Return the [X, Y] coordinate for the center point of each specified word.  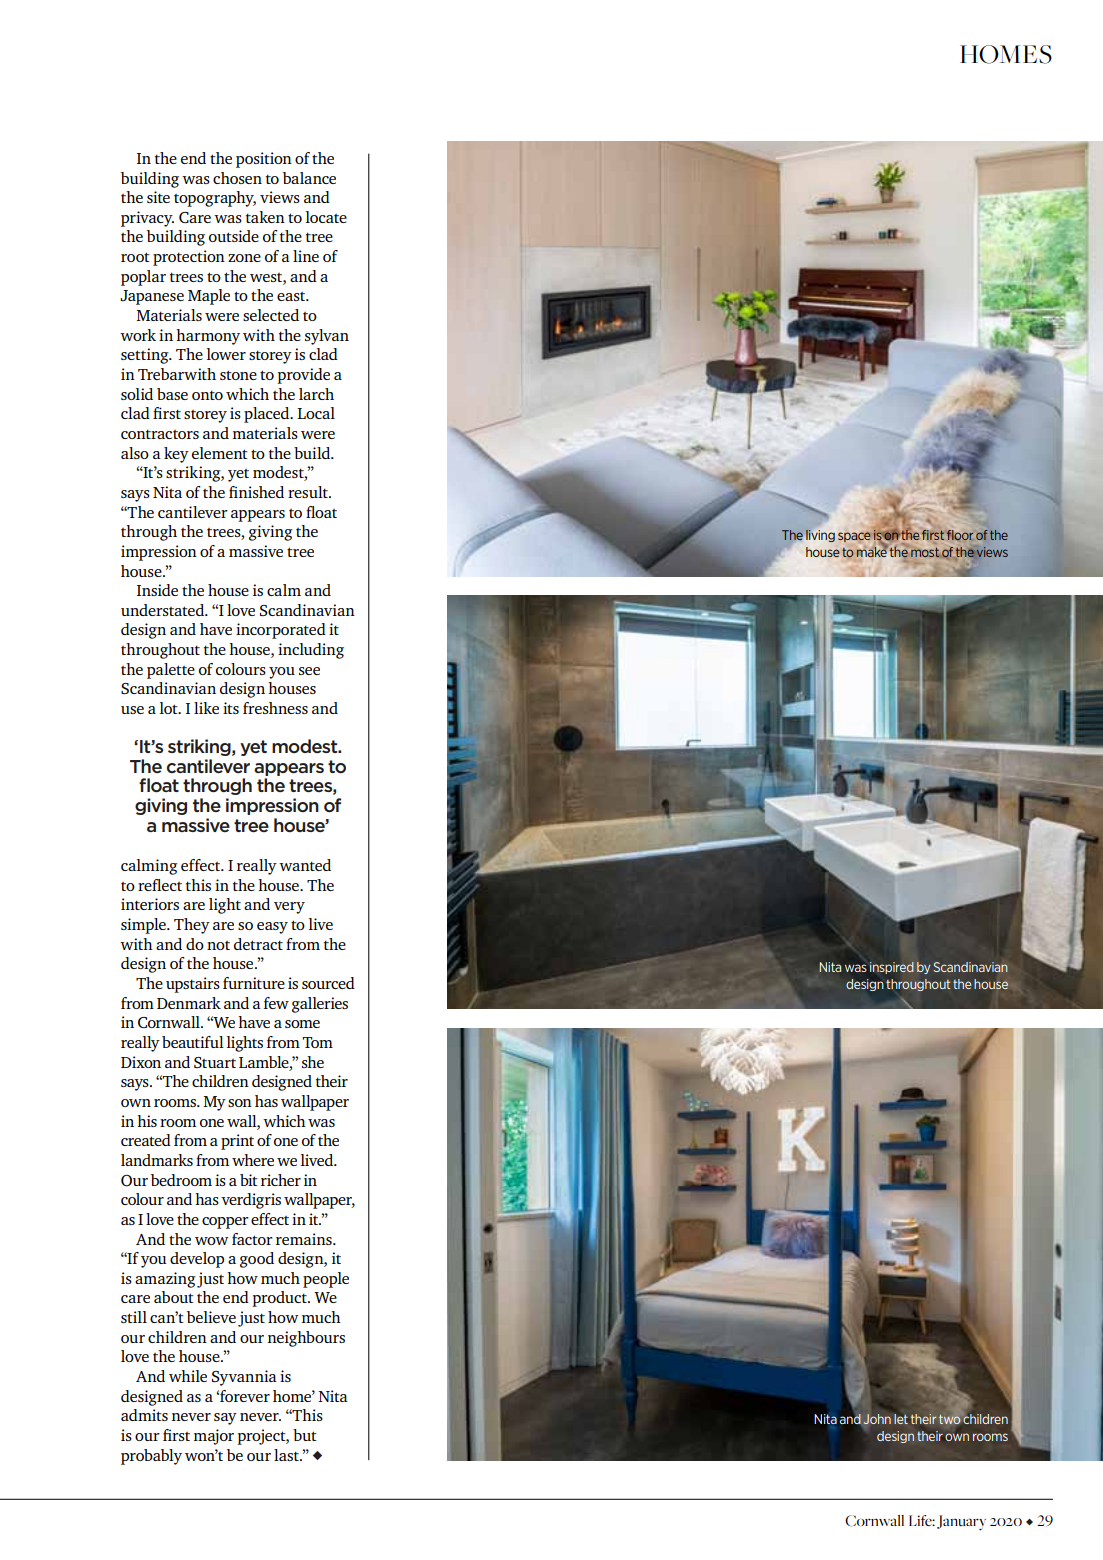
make [872, 550]
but [305, 1435]
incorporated [281, 631]
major [214, 1437]
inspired [892, 968]
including [311, 651]
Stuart [215, 1062]
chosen [237, 178]
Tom [318, 1042]
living [819, 535]
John [877, 1419]
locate [326, 217]
